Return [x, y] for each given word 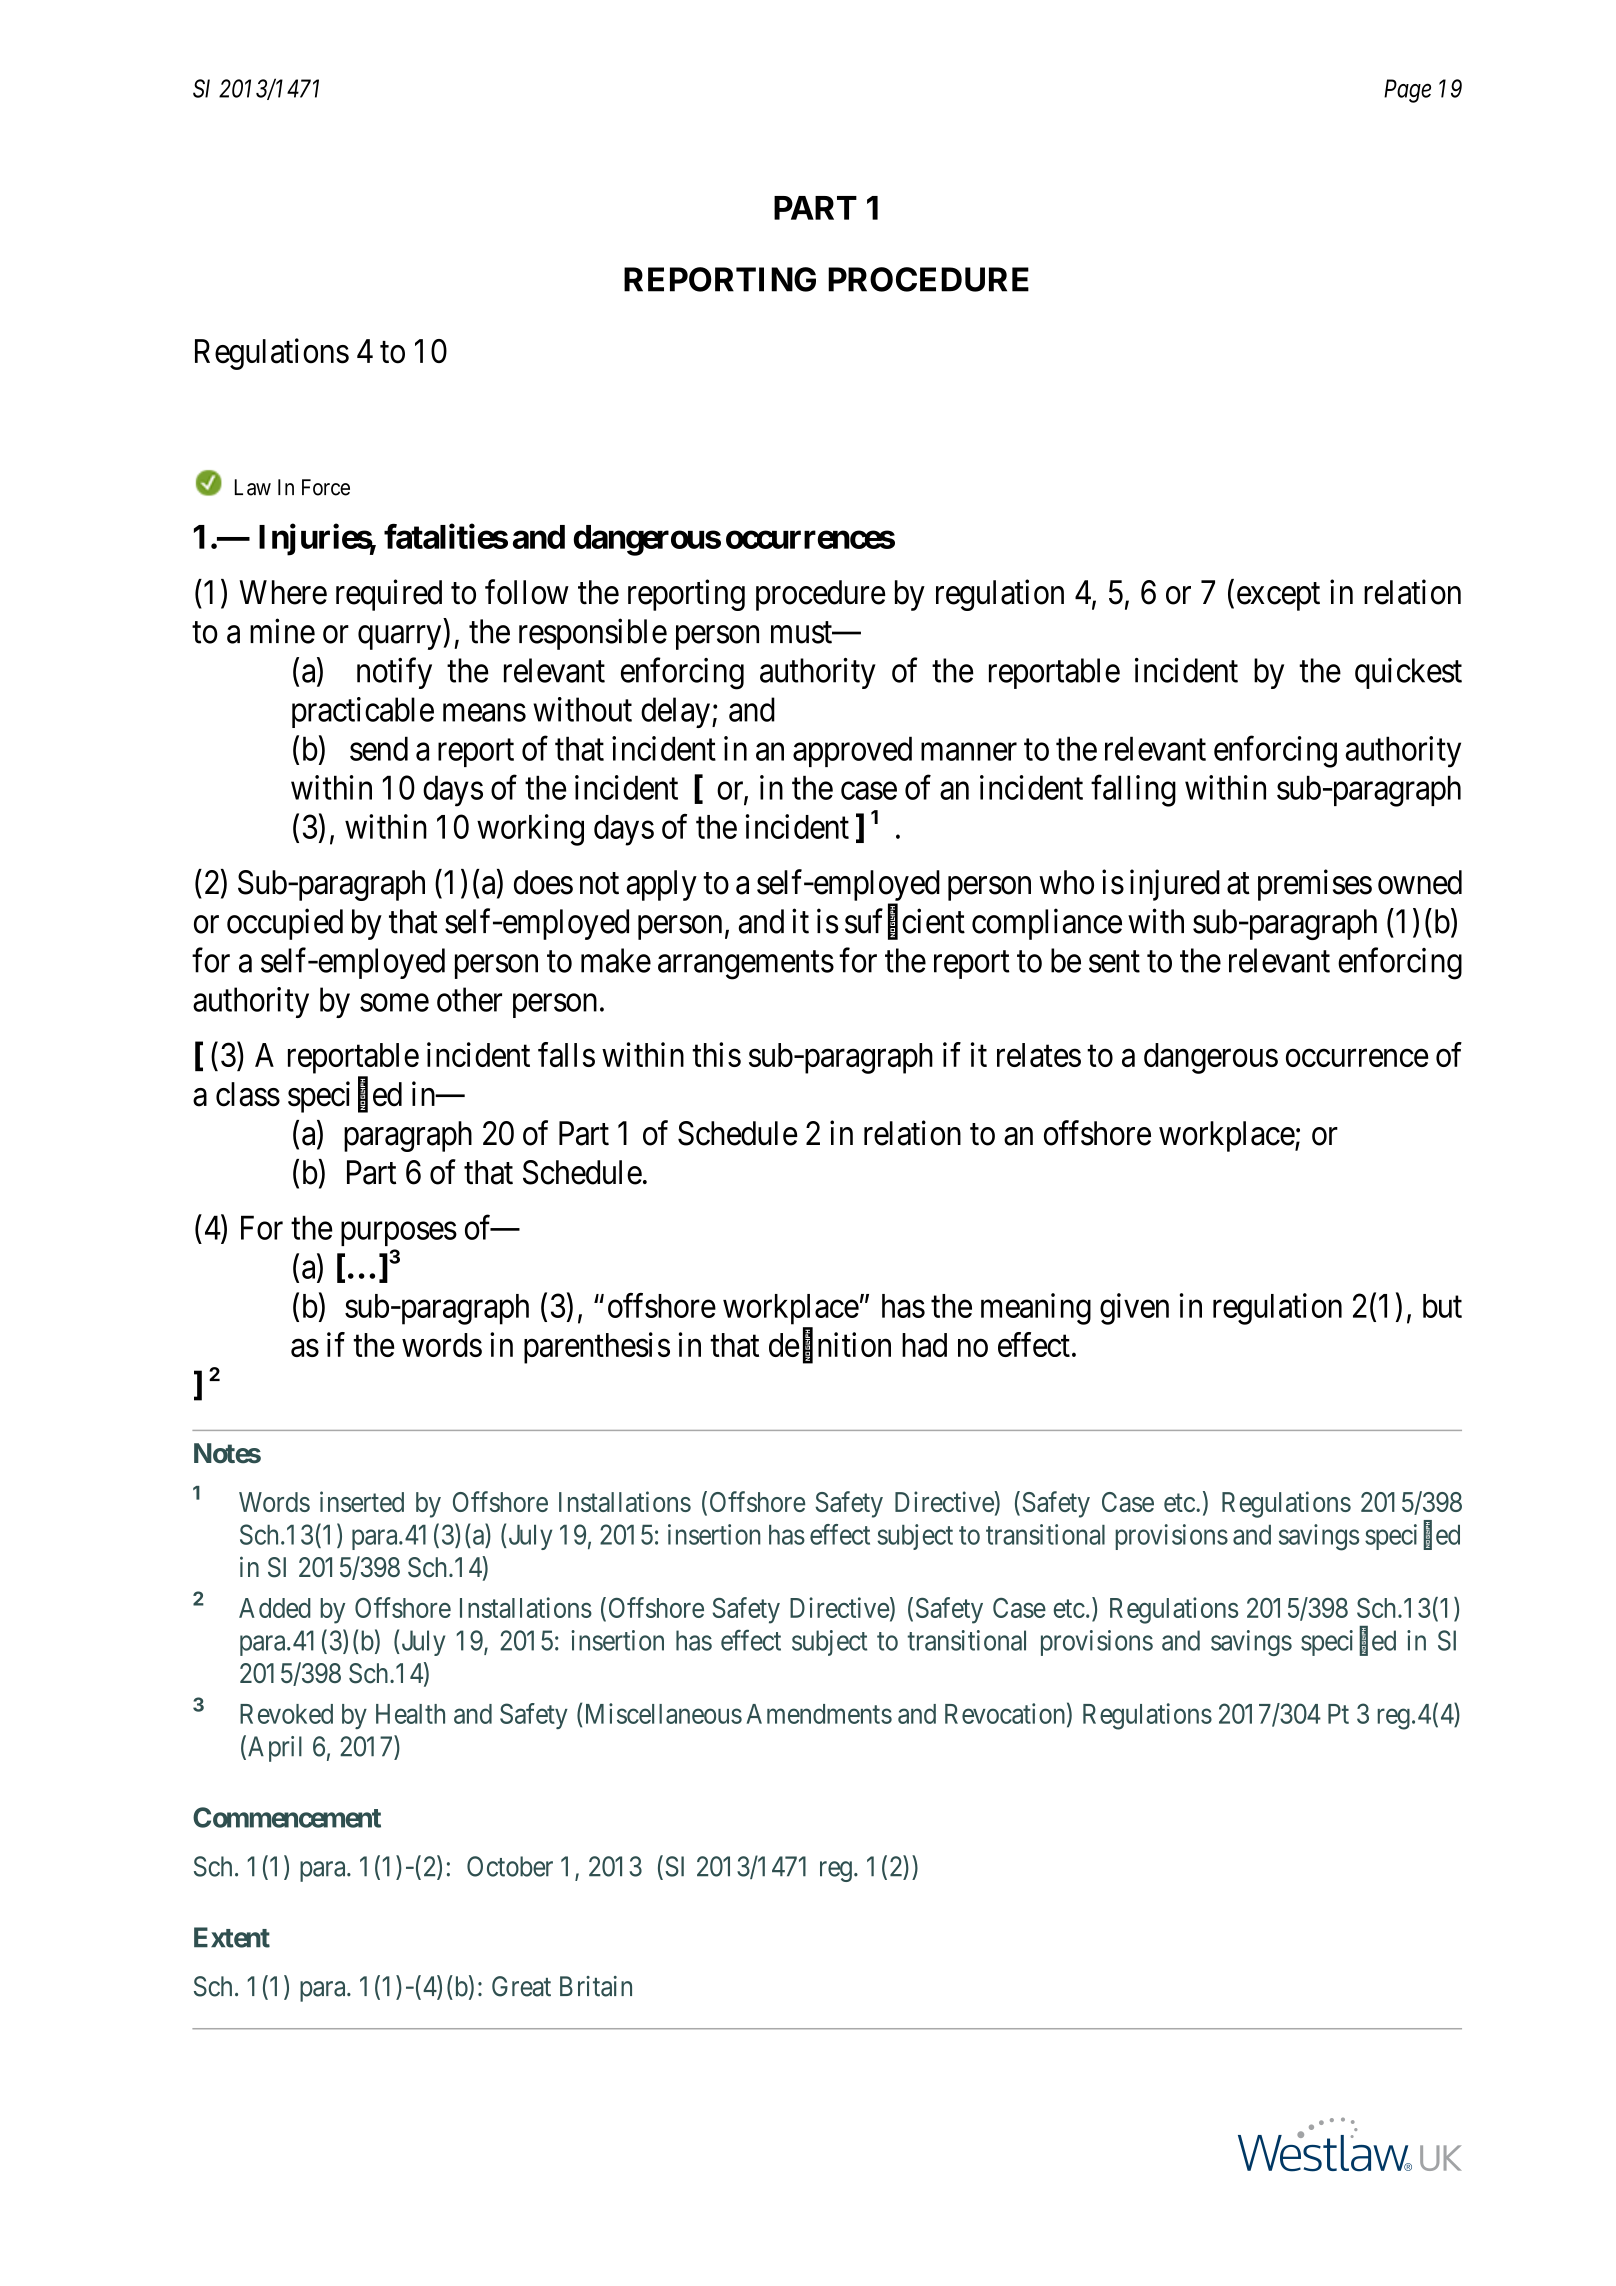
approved [852, 751]
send [379, 748]
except [1278, 597]
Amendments [819, 1714]
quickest [1408, 673]
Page [1407, 91]
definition [830, 1346]
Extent [232, 1937]
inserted [362, 1501]
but [1442, 1306]
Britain [596, 1986]
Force [326, 487]
